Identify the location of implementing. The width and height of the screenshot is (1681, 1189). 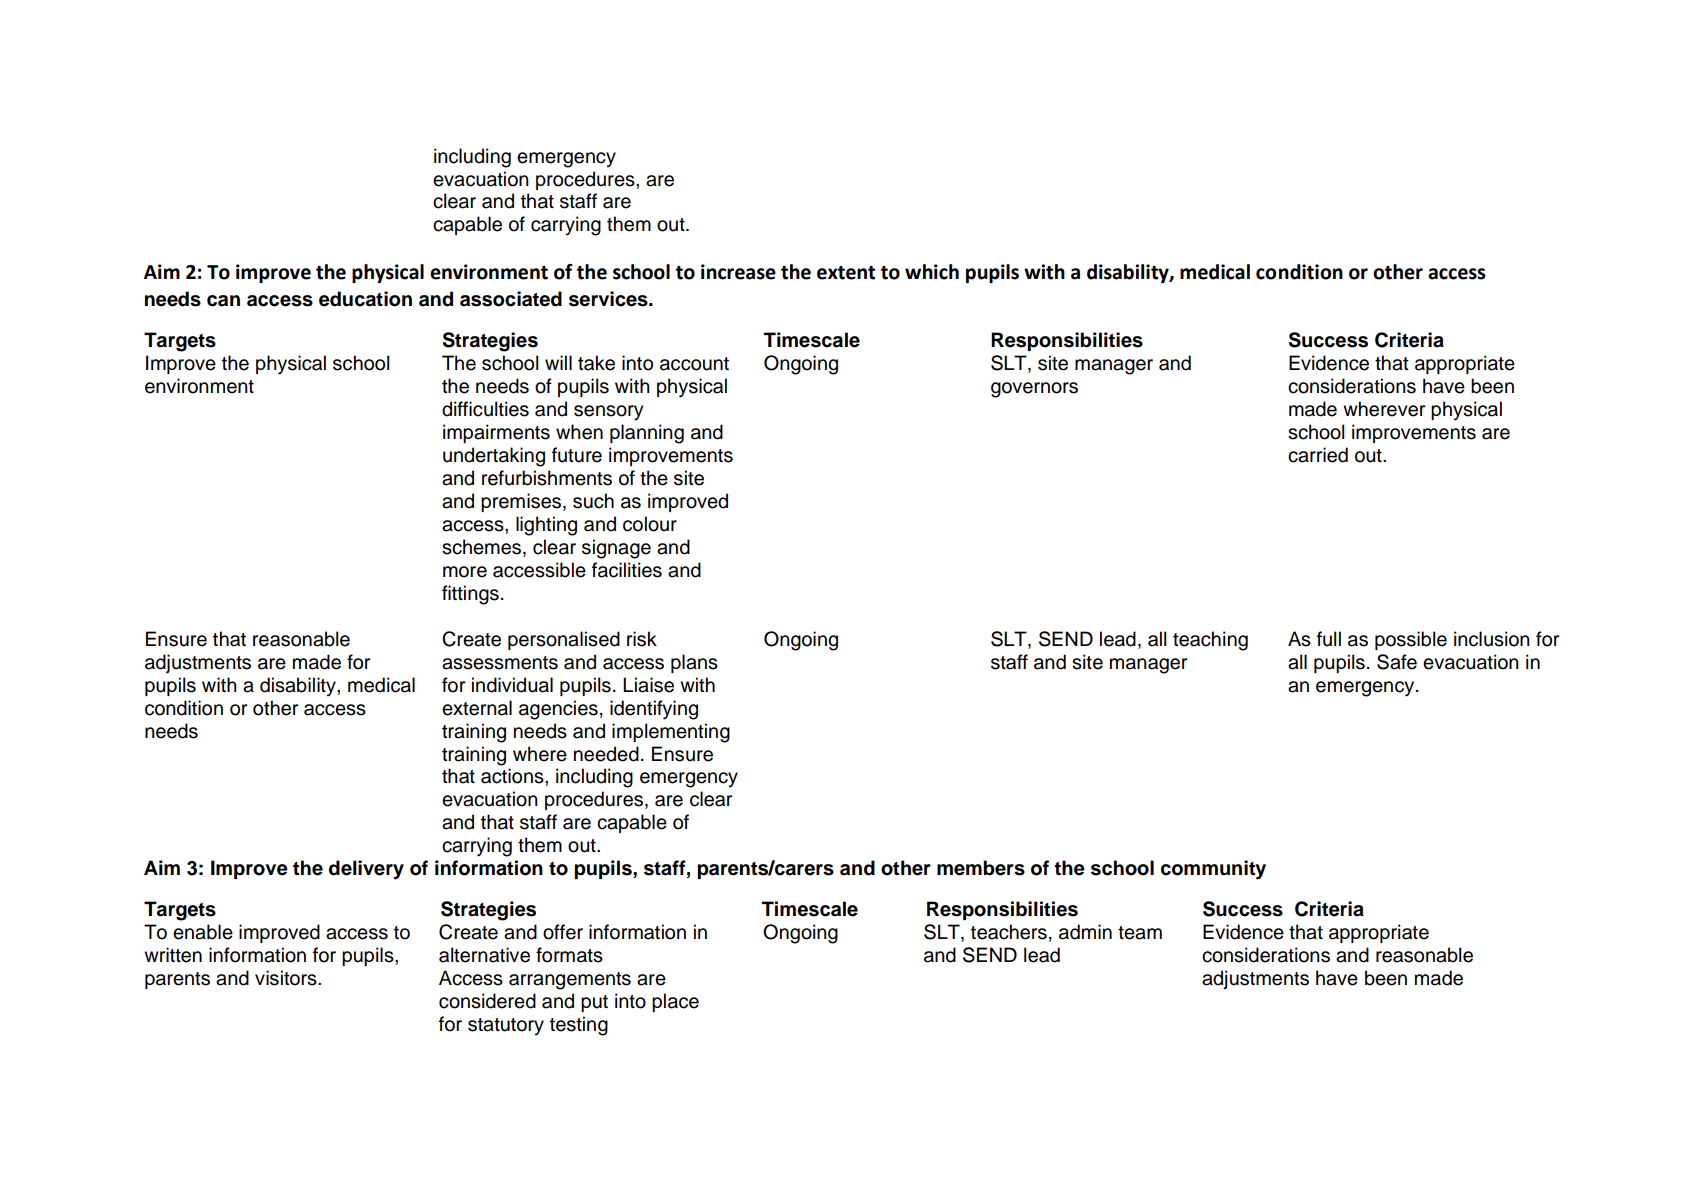
(671, 733).
